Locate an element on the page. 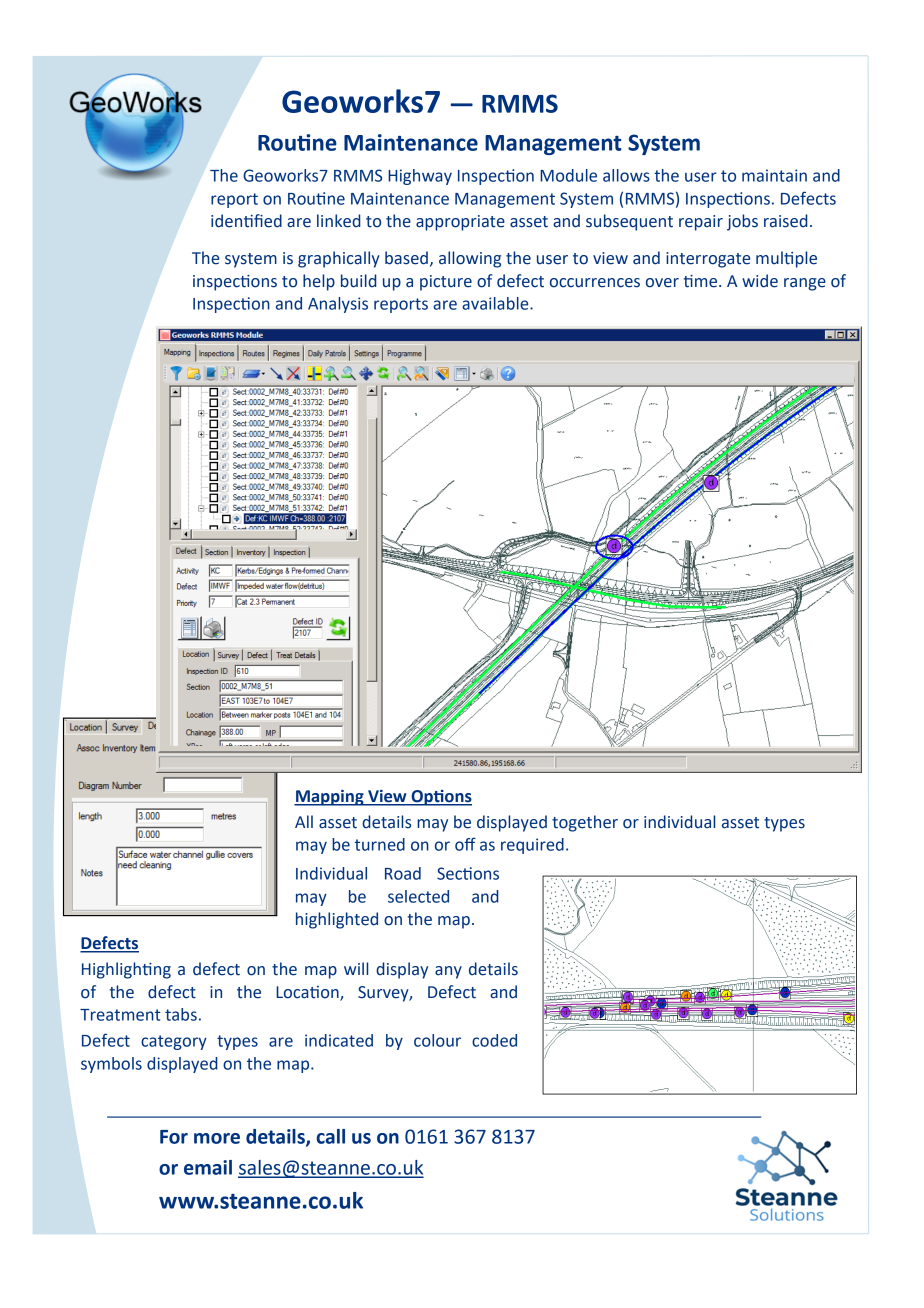  identified is located at coordinates (246, 221).
